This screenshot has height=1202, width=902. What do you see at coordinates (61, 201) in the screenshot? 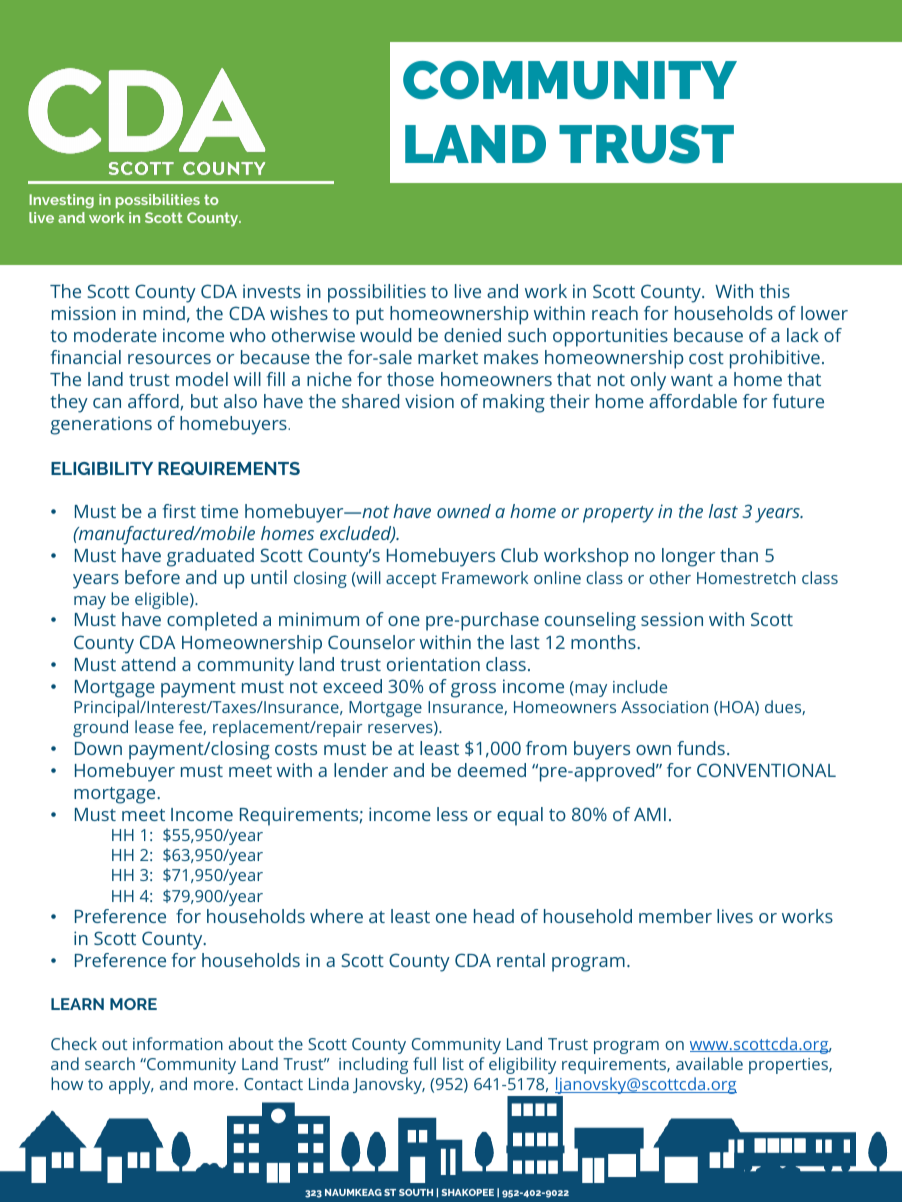
I see `Investing` at bounding box center [61, 201].
